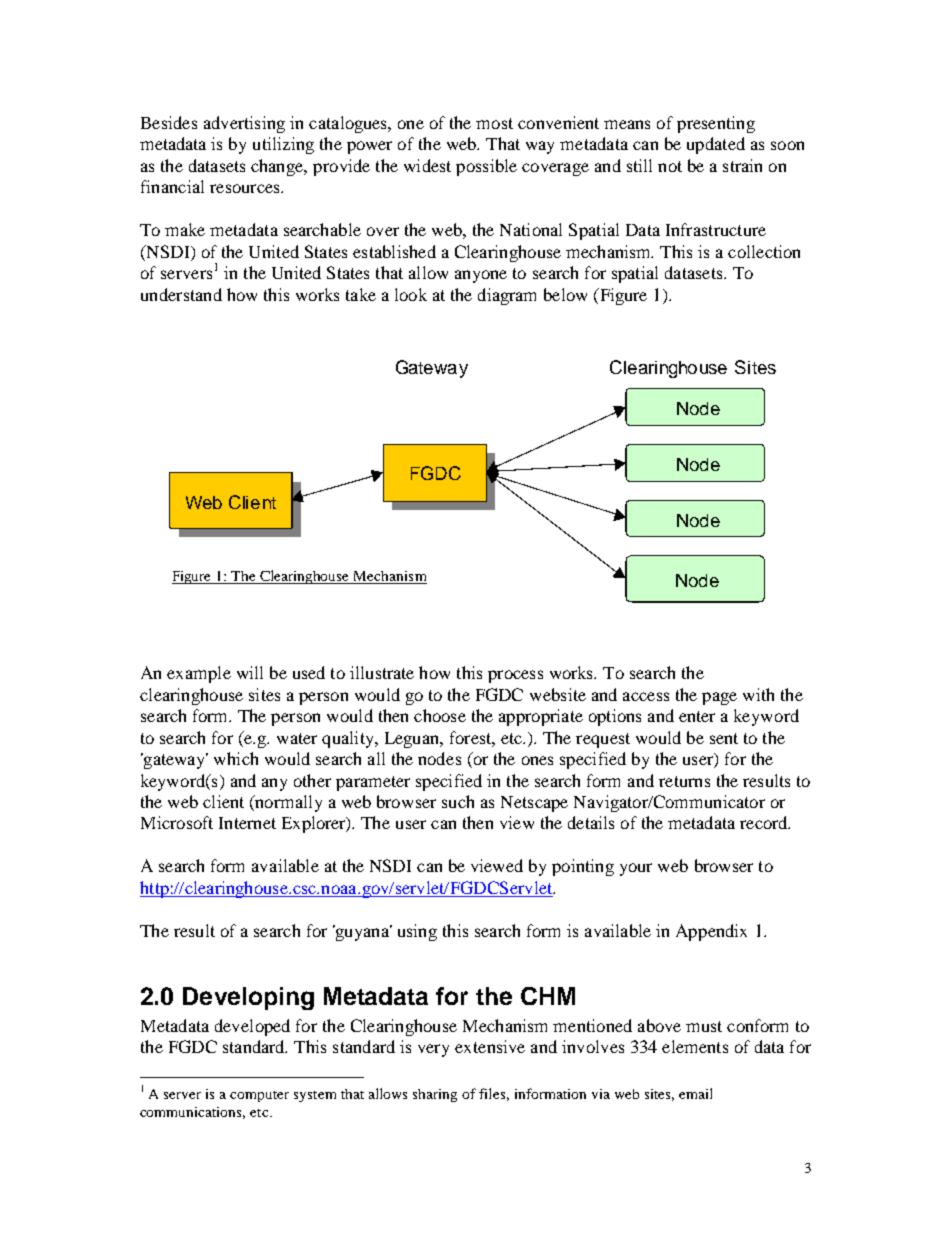 This screenshot has height=1233, width=952. What do you see at coordinates (250, 672) in the screenshot?
I see `will` at bounding box center [250, 672].
